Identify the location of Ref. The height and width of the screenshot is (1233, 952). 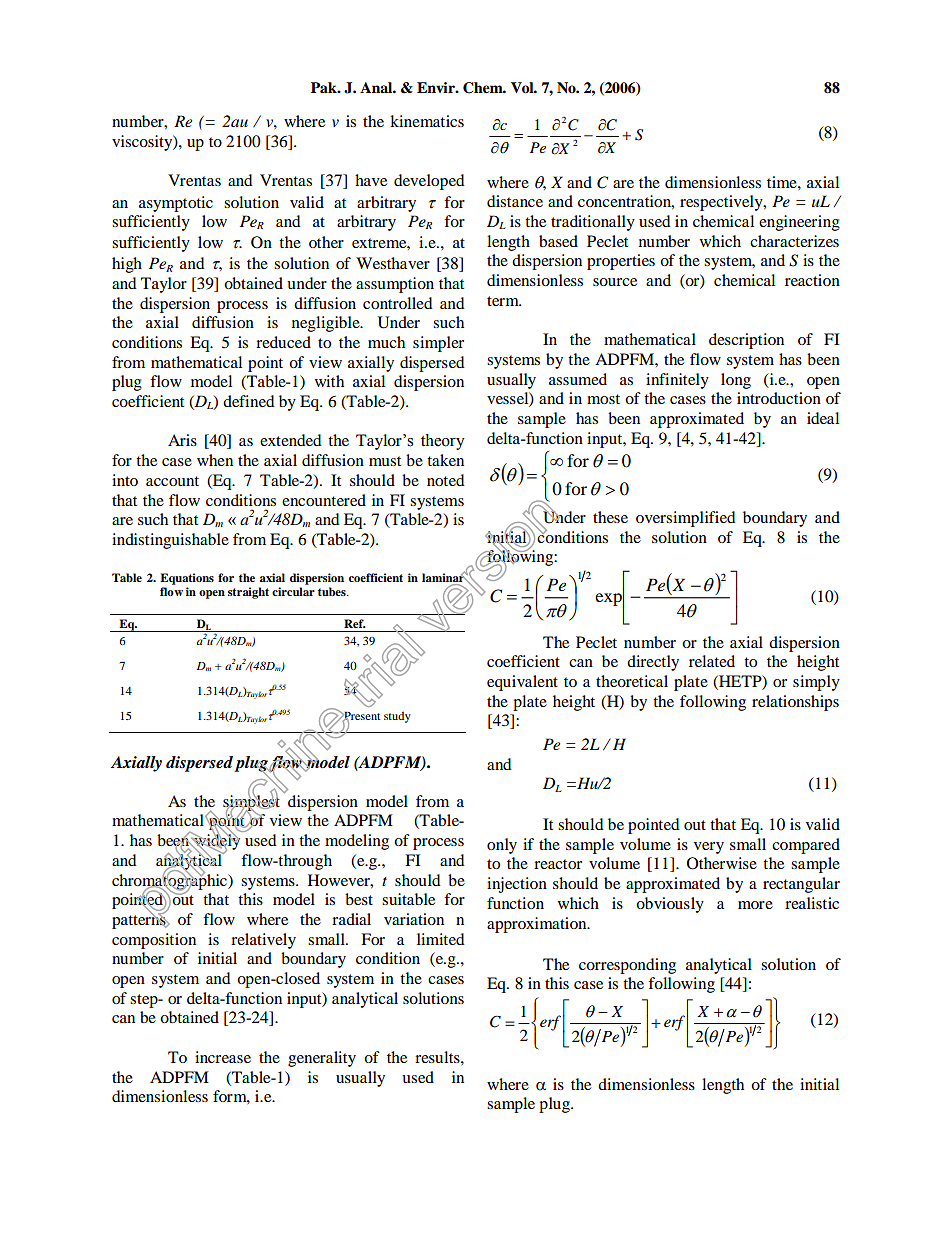
(355, 623).
